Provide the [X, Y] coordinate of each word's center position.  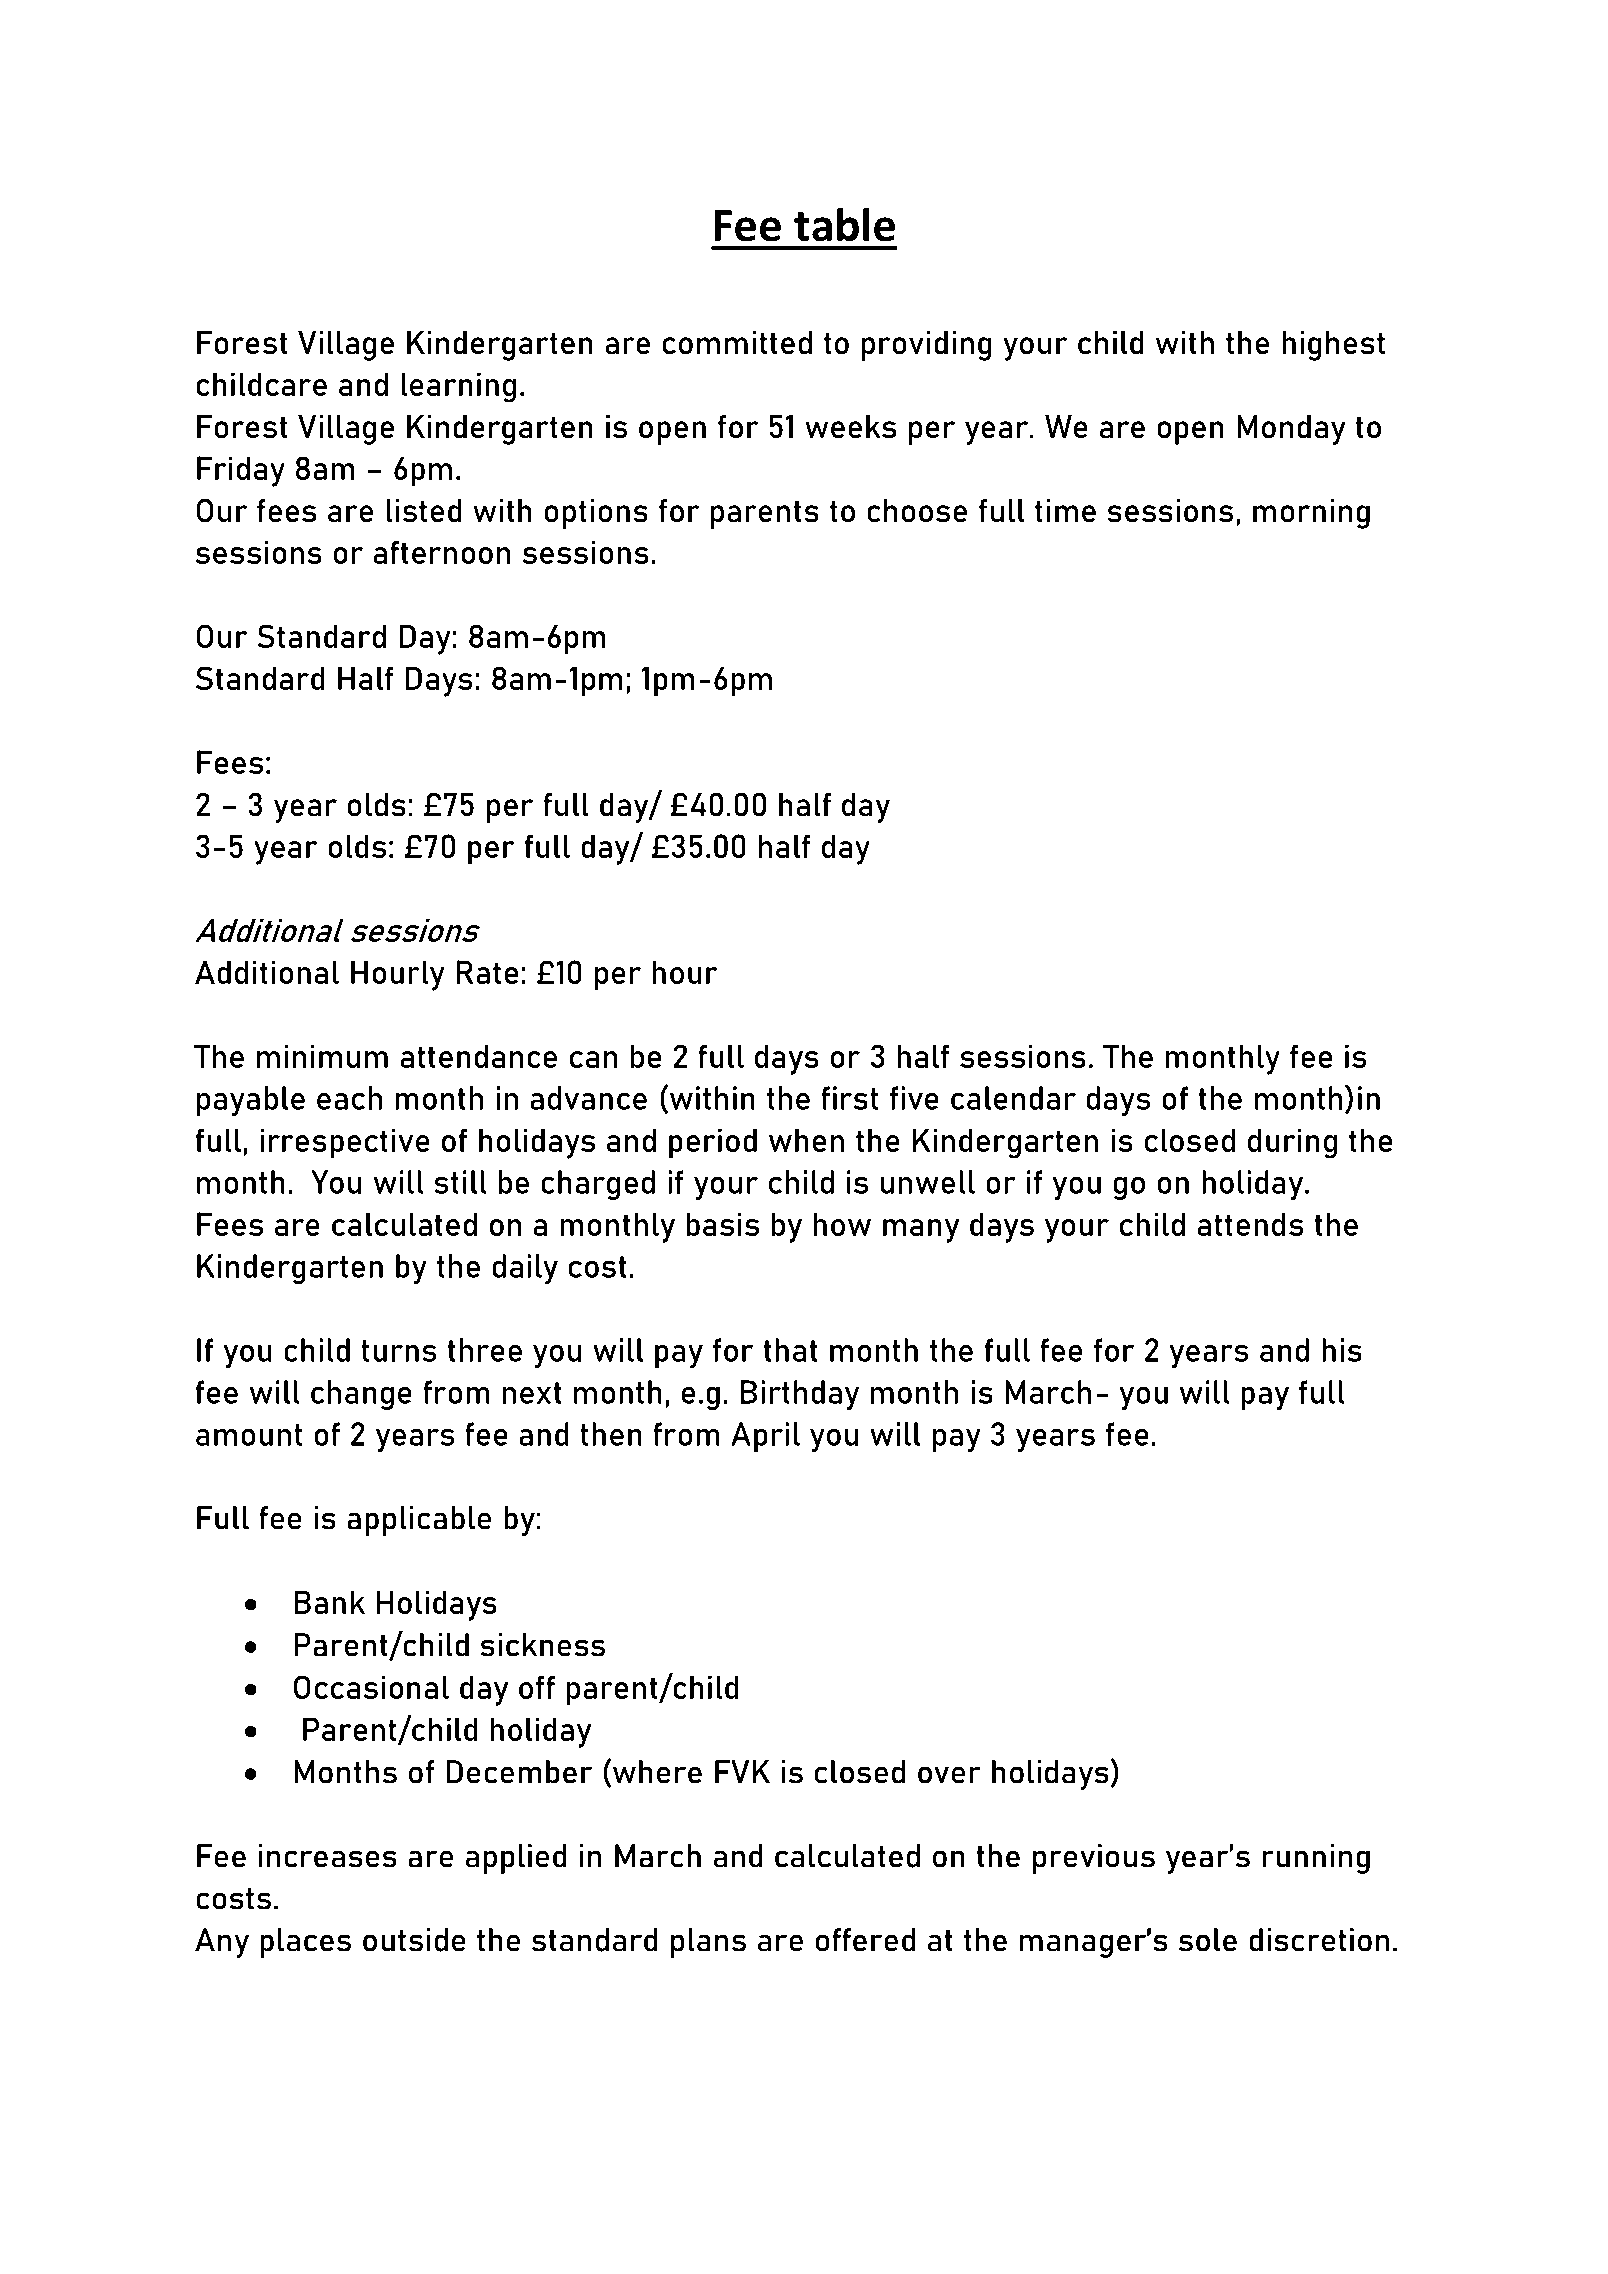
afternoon [442, 552]
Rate [487, 972]
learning [458, 387]
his [1342, 1350]
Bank [329, 1602]
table [844, 224]
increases [327, 1856]
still [460, 1182]
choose [917, 511]
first [849, 1098]
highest [1333, 346]
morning [1311, 514]
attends [1250, 1224]
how [842, 1224]
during [1292, 1143]
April [765, 1437]
